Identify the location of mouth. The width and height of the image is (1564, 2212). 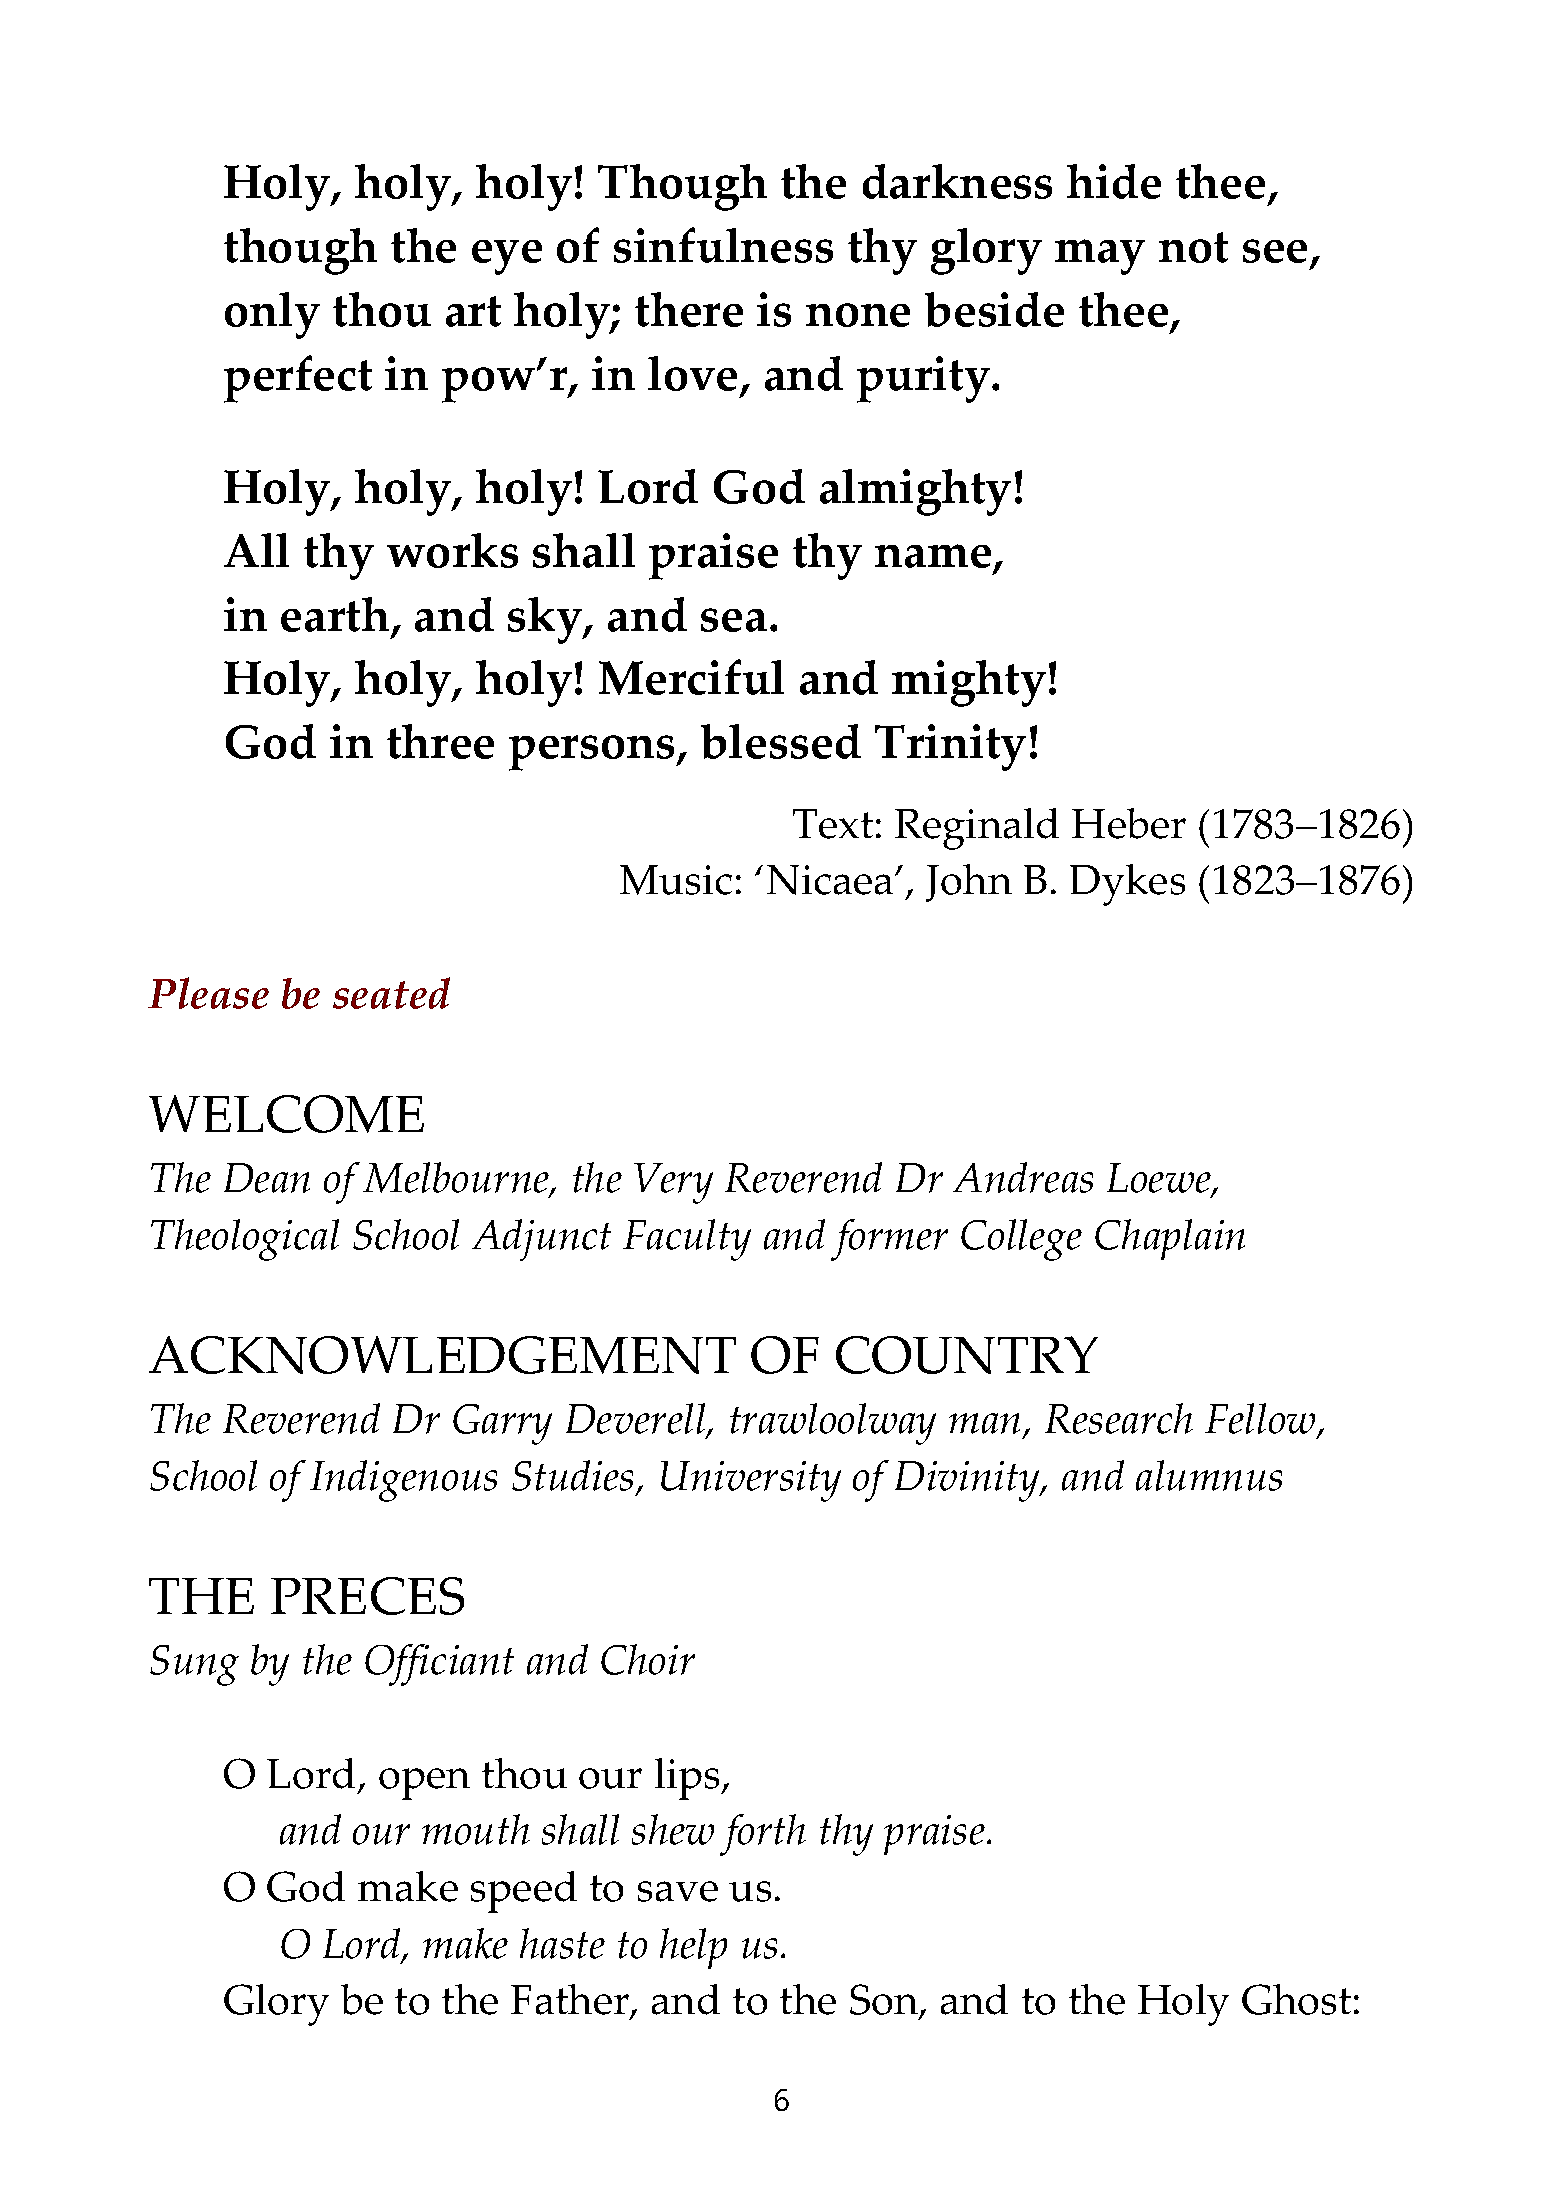
(476, 1829).
